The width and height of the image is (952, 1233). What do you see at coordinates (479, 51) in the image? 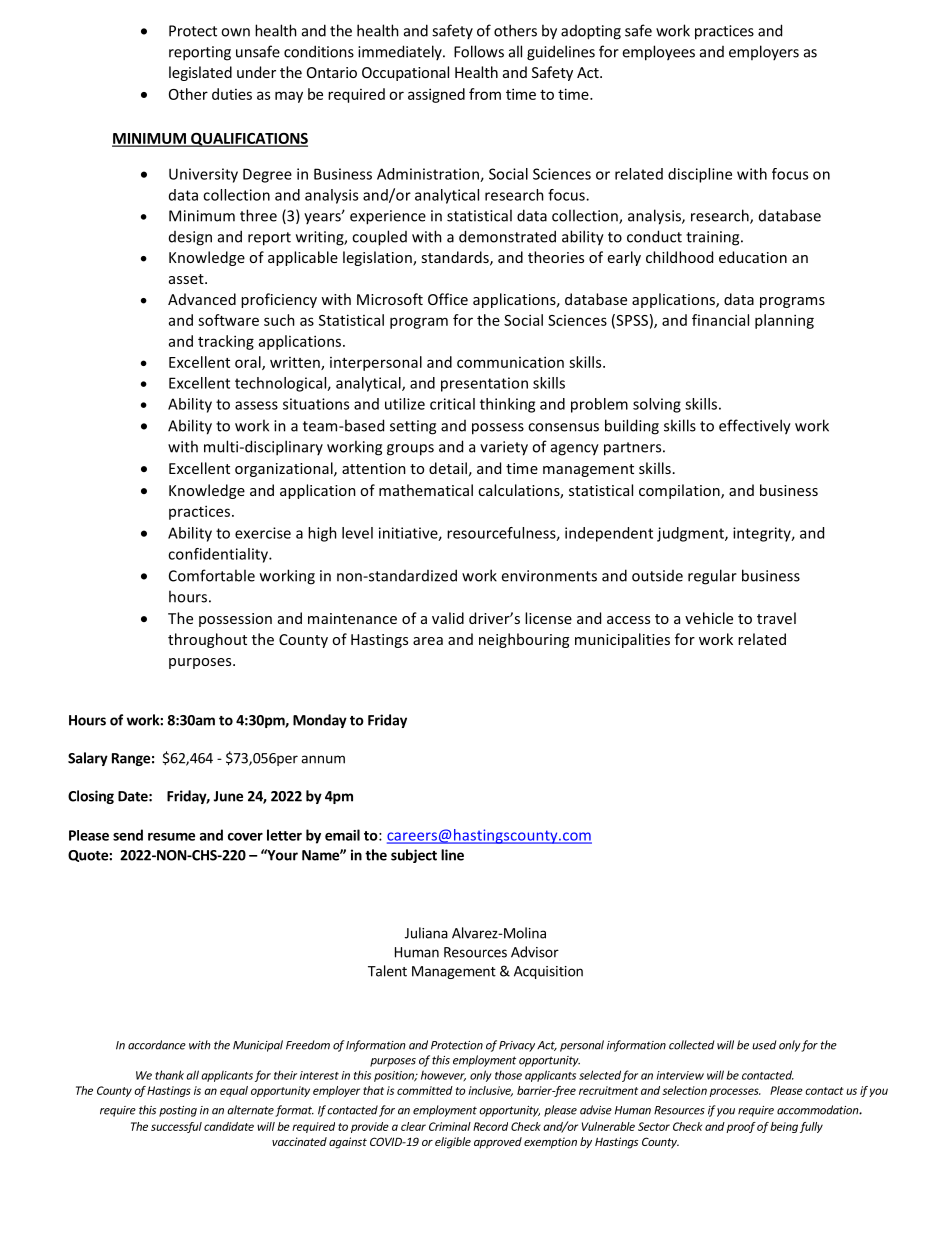
I see `Follows` at bounding box center [479, 51].
